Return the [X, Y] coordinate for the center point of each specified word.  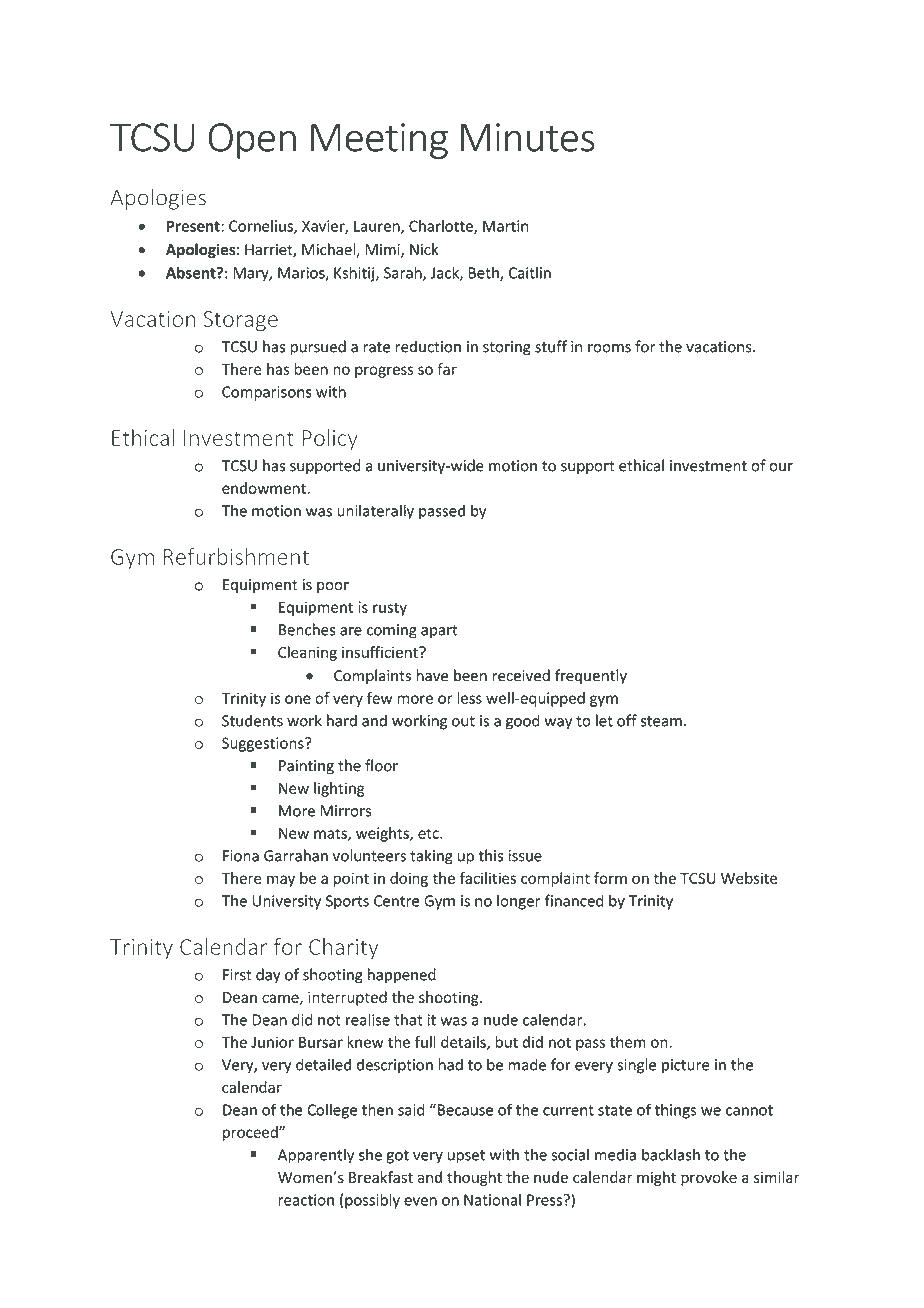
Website [749, 878]
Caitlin [530, 272]
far [447, 369]
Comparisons [267, 393]
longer [519, 902]
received [521, 675]
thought [474, 1178]
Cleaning [307, 653]
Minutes [528, 137]
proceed [251, 1133]
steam [661, 721]
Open [252, 141]
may [281, 881]
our [781, 467]
